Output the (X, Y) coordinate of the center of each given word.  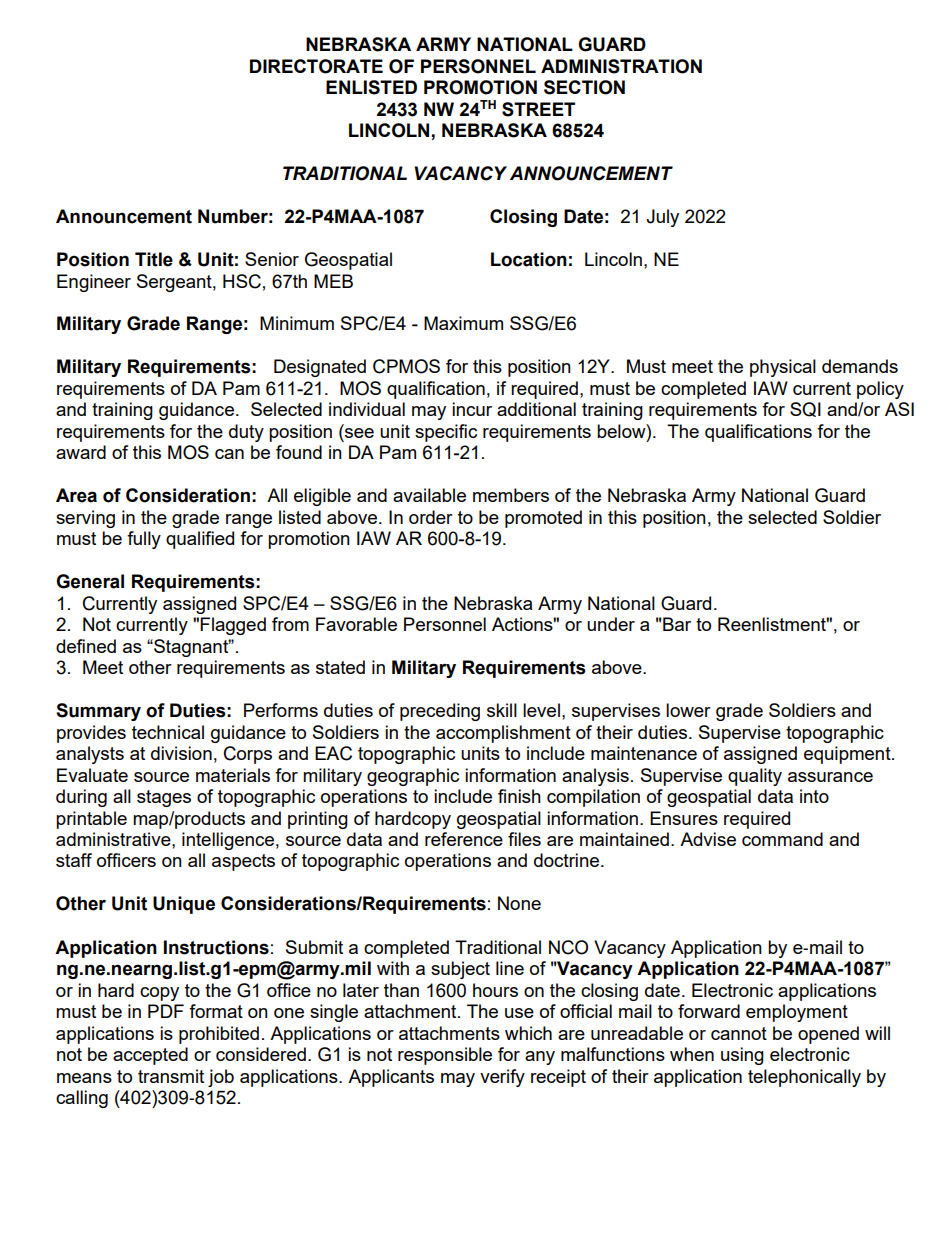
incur (472, 409)
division (181, 753)
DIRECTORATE (316, 66)
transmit (171, 1076)
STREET (538, 109)
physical (783, 368)
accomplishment (503, 734)
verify (502, 1078)
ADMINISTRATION (621, 66)
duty (246, 433)
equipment (848, 755)
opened (828, 1035)
